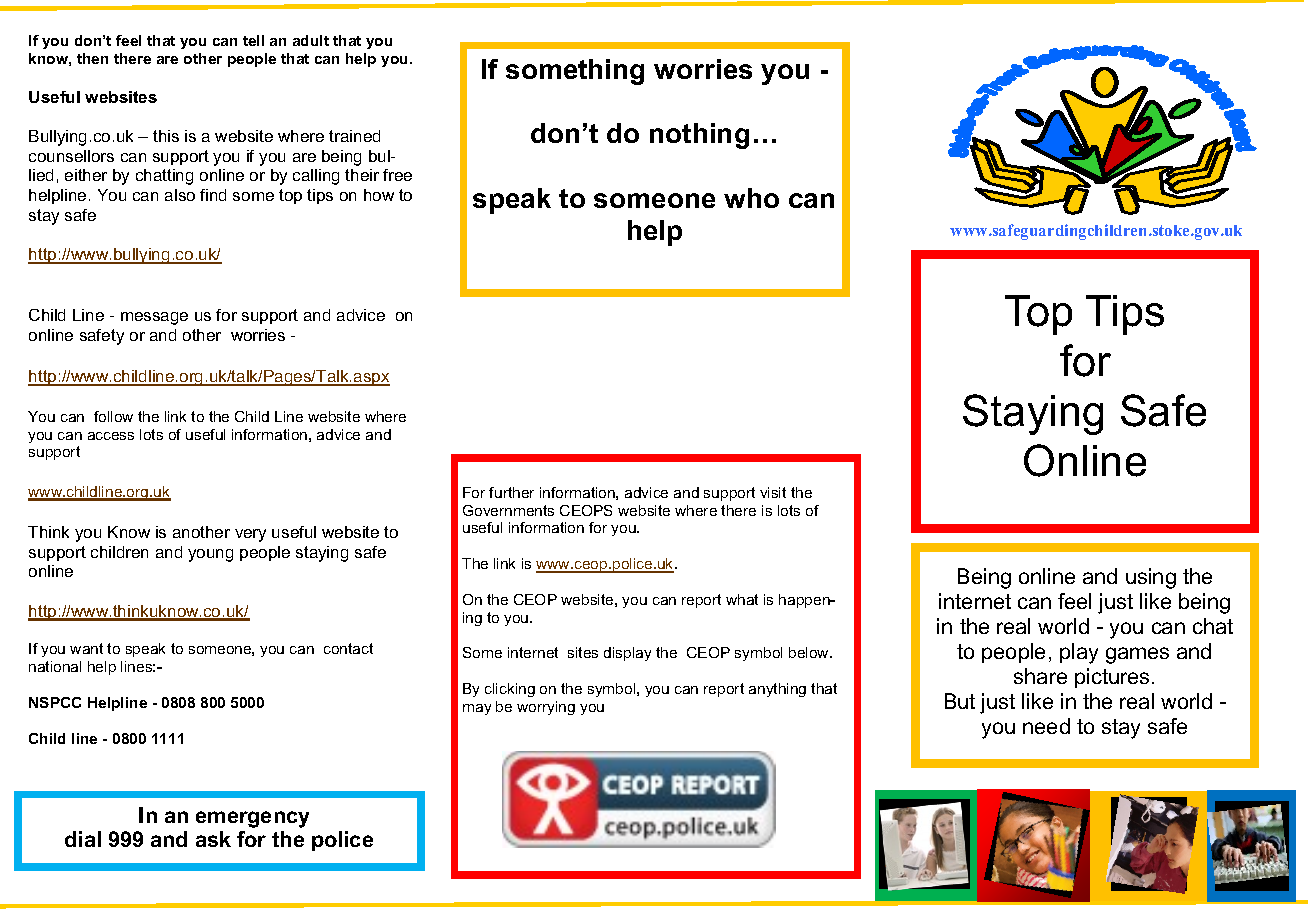  Describe the element at coordinates (773, 492) in the image. I see `visit` at that location.
